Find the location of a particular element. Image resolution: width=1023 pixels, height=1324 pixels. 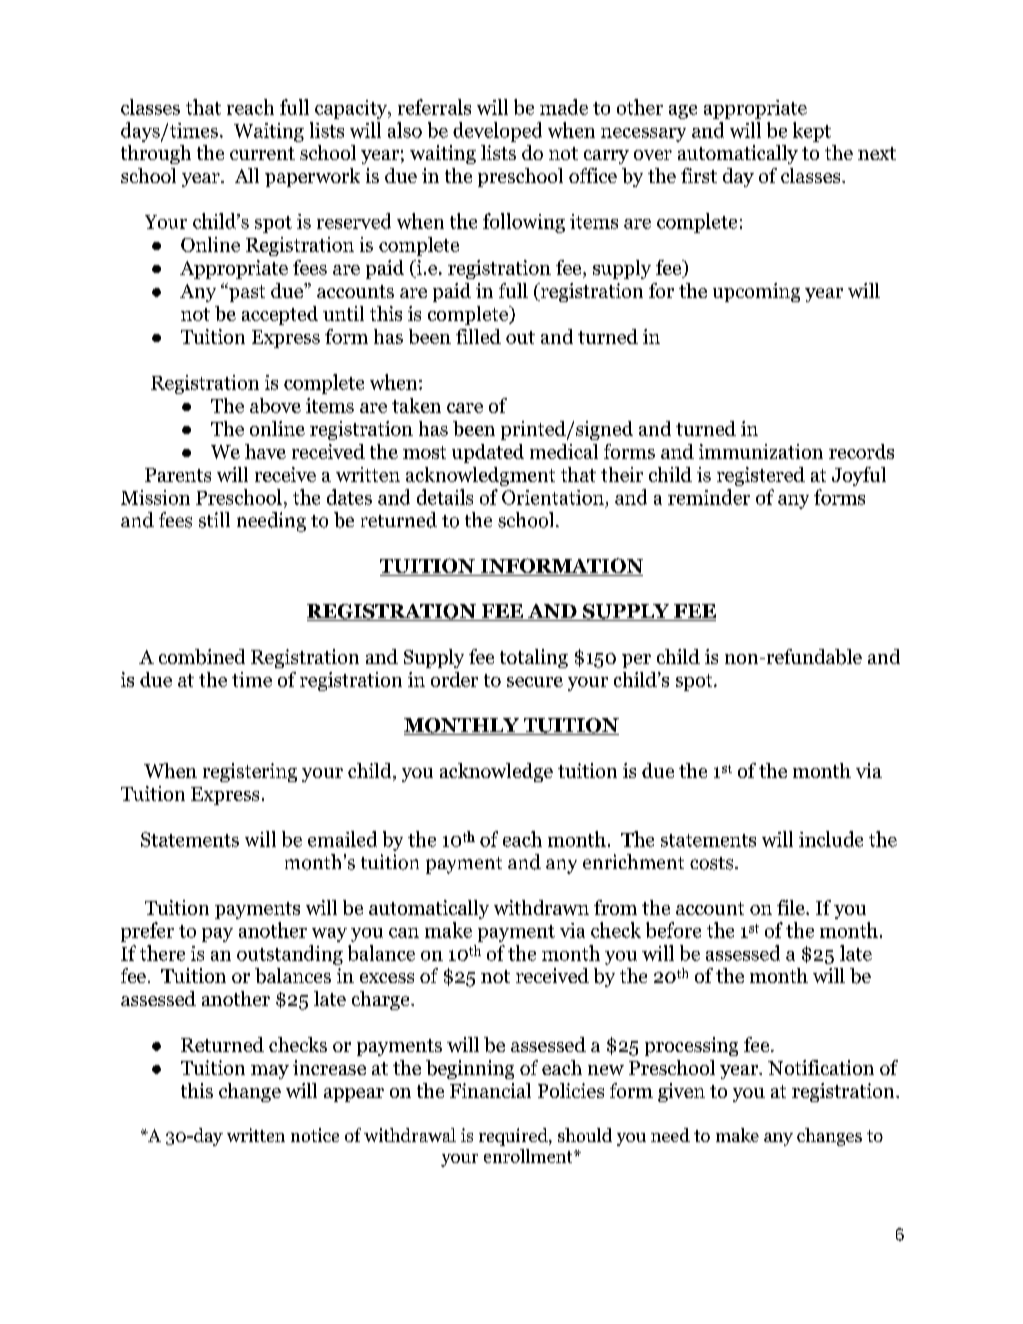

developed is located at coordinates (497, 132).
